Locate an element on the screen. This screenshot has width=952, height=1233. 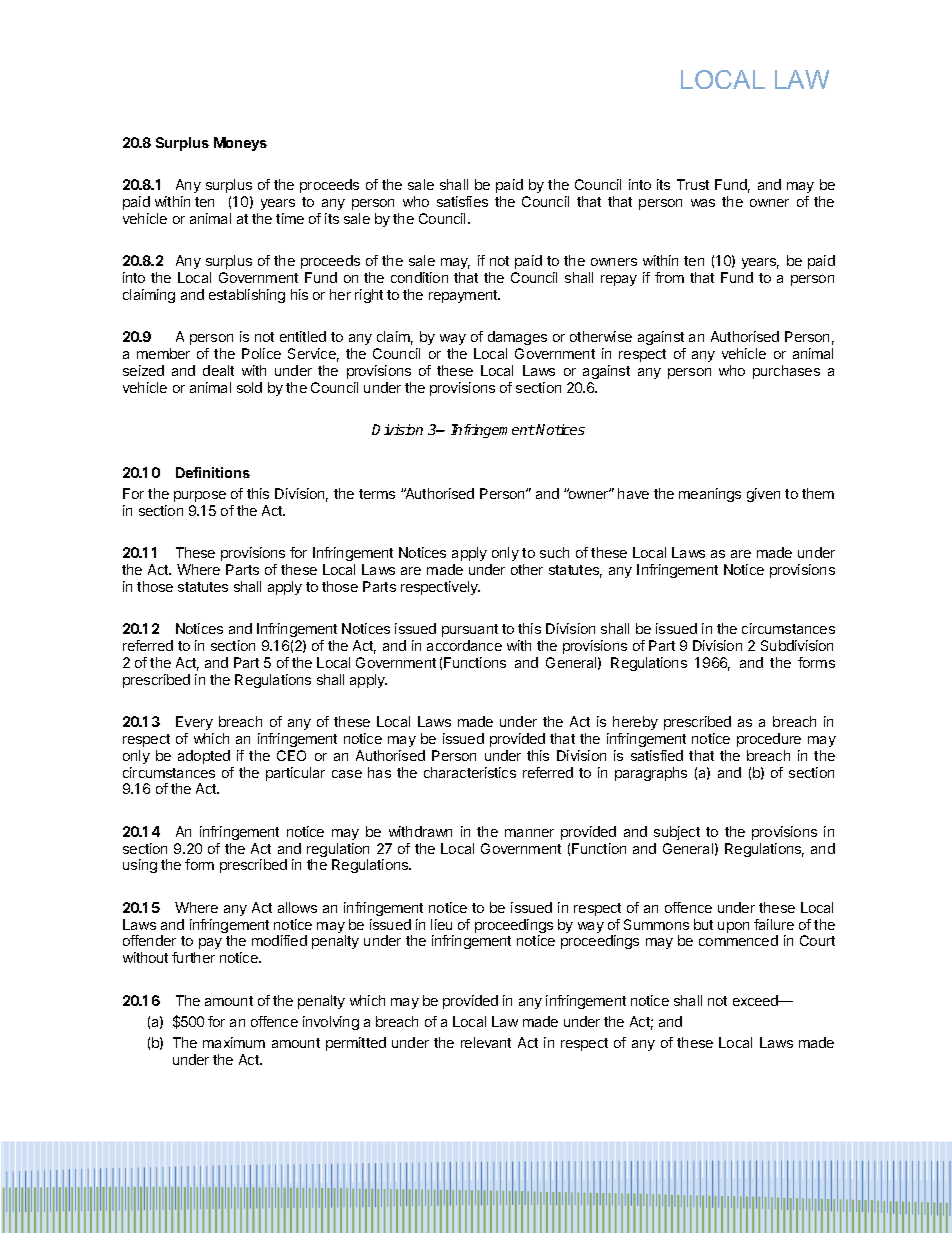
purpose is located at coordinates (200, 496).
